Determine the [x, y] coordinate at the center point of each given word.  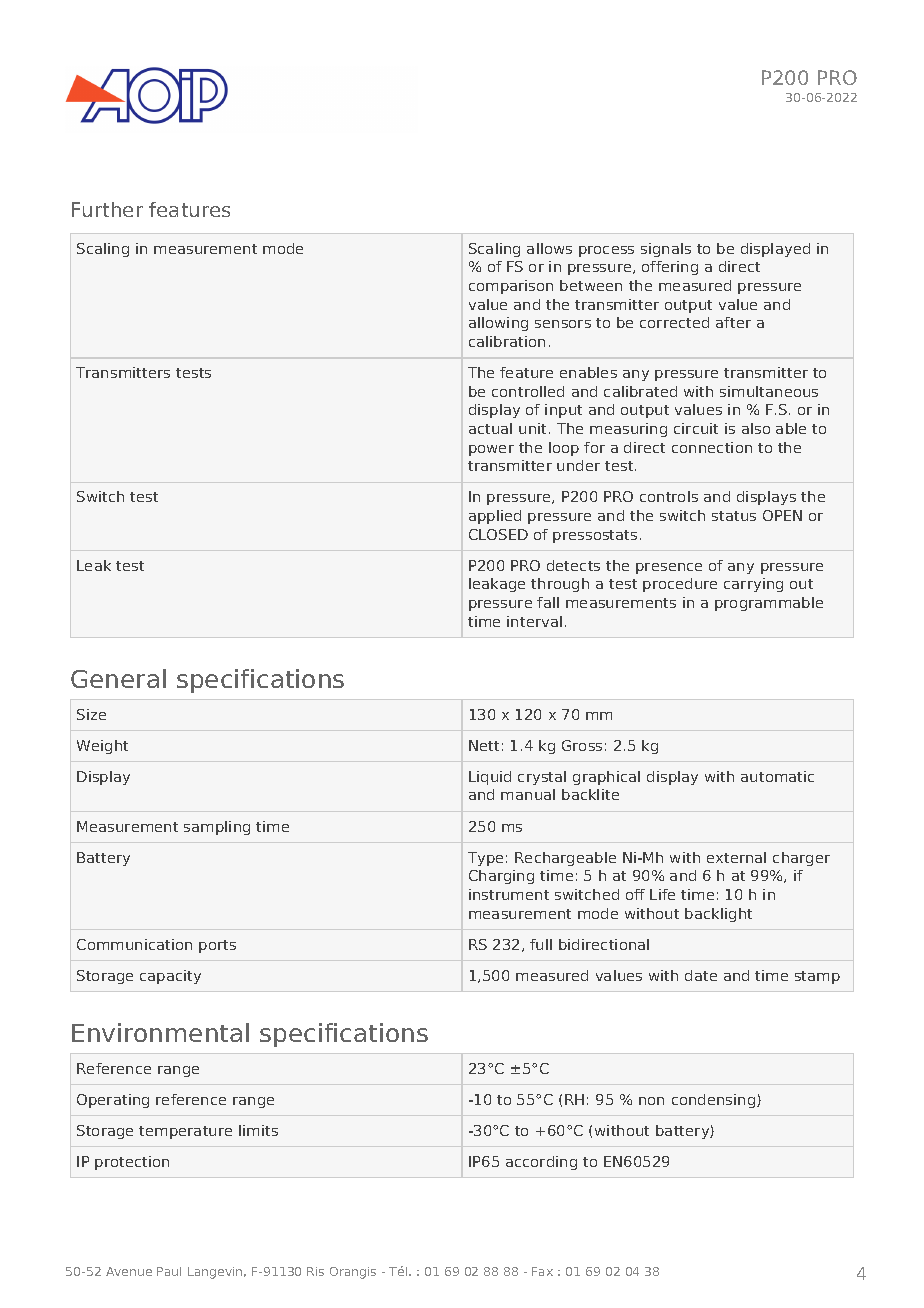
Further [107, 209]
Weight [102, 747]
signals [666, 250]
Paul [169, 1271]
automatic [777, 776]
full [541, 944]
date [701, 975]
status [734, 516]
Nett [484, 745]
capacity [170, 977]
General [118, 678]
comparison [511, 287]
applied [495, 517]
